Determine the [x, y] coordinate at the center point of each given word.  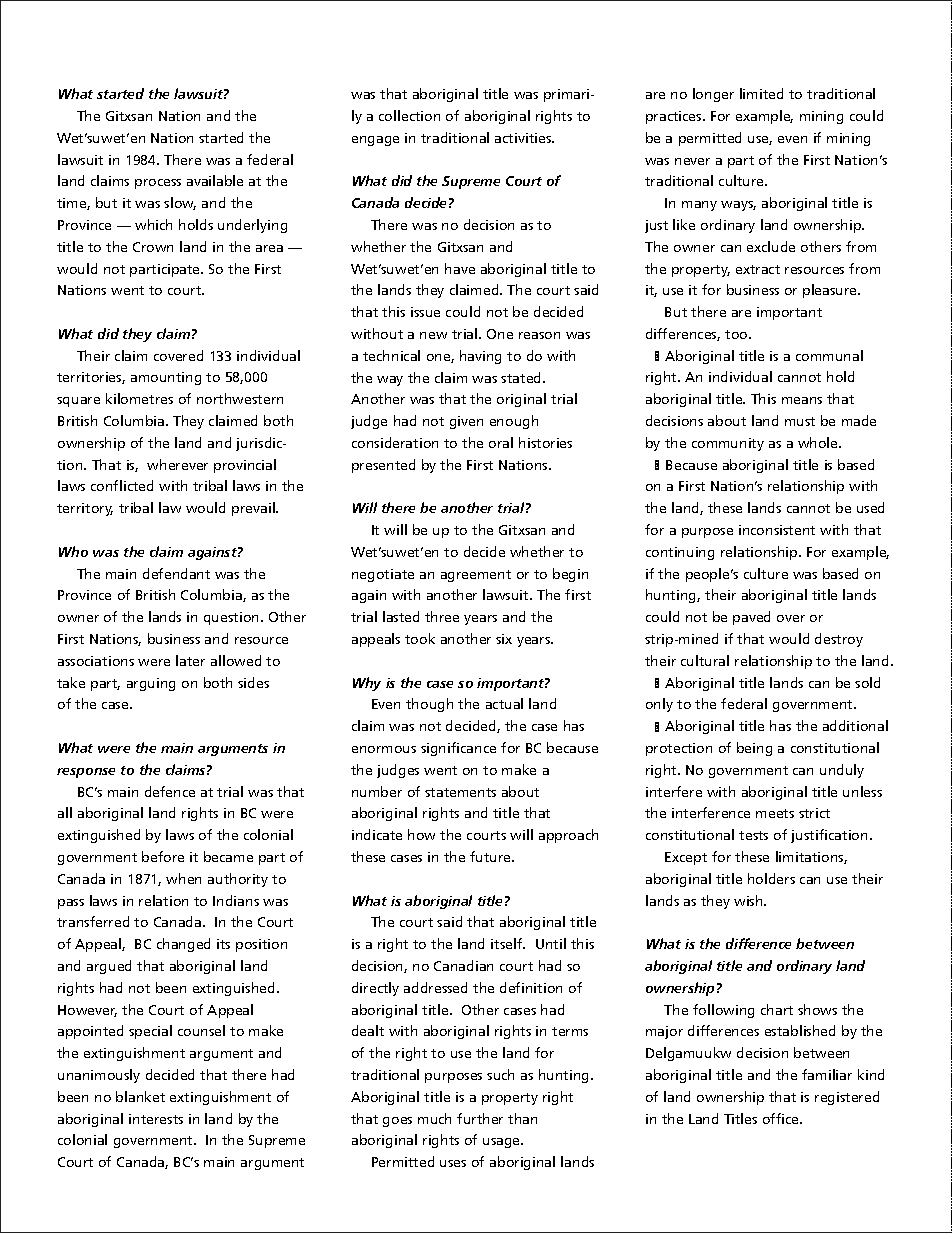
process [158, 184]
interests [156, 1119]
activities [524, 138]
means [802, 400]
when [183, 878]
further [480, 1118]
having [480, 357]
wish [749, 900]
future [492, 856]
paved [751, 618]
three [442, 616]
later [190, 660]
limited [761, 93]
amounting [166, 378]
